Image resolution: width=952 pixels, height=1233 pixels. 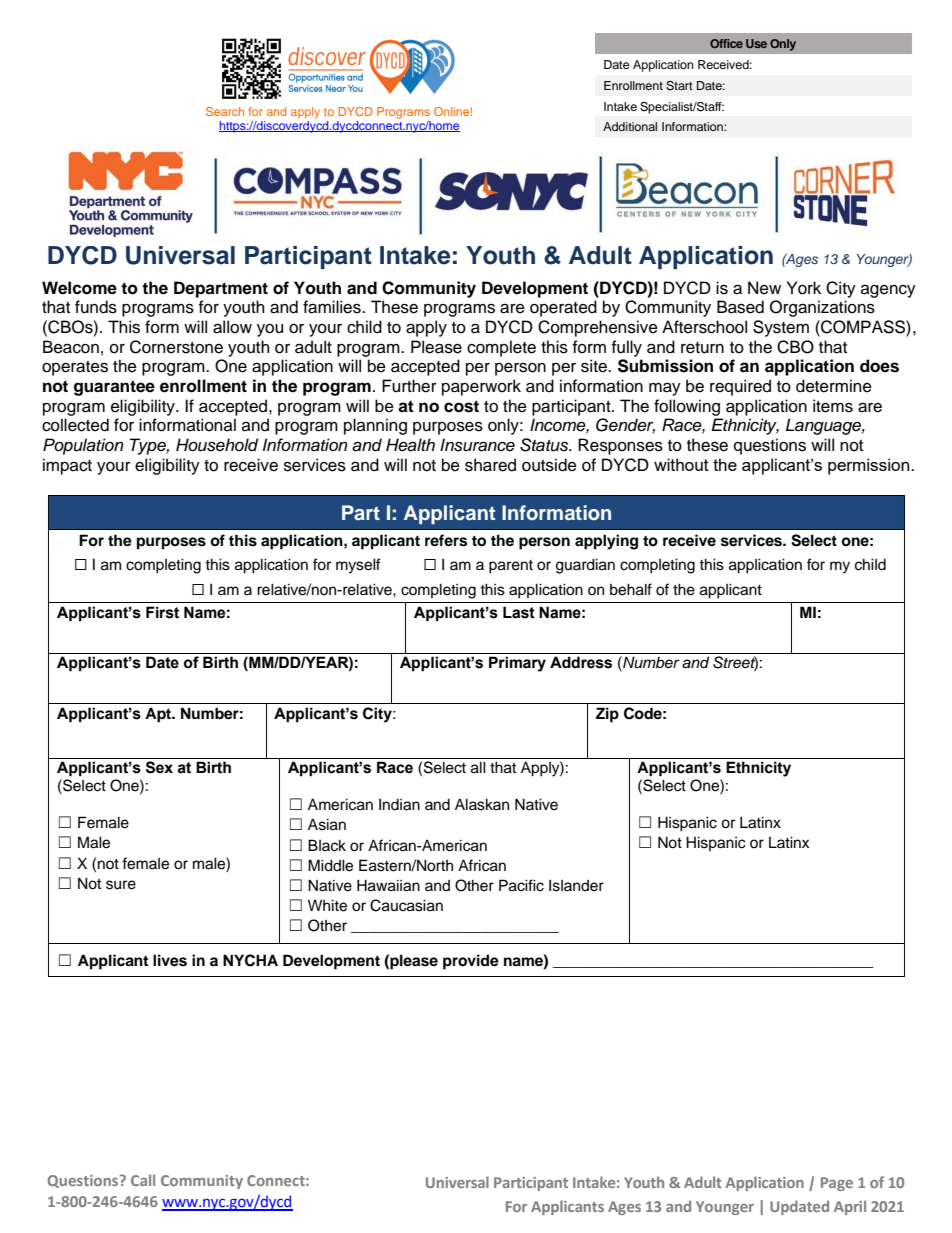 What do you see at coordinates (225, 111) in the screenshot?
I see `Search` at bounding box center [225, 111].
